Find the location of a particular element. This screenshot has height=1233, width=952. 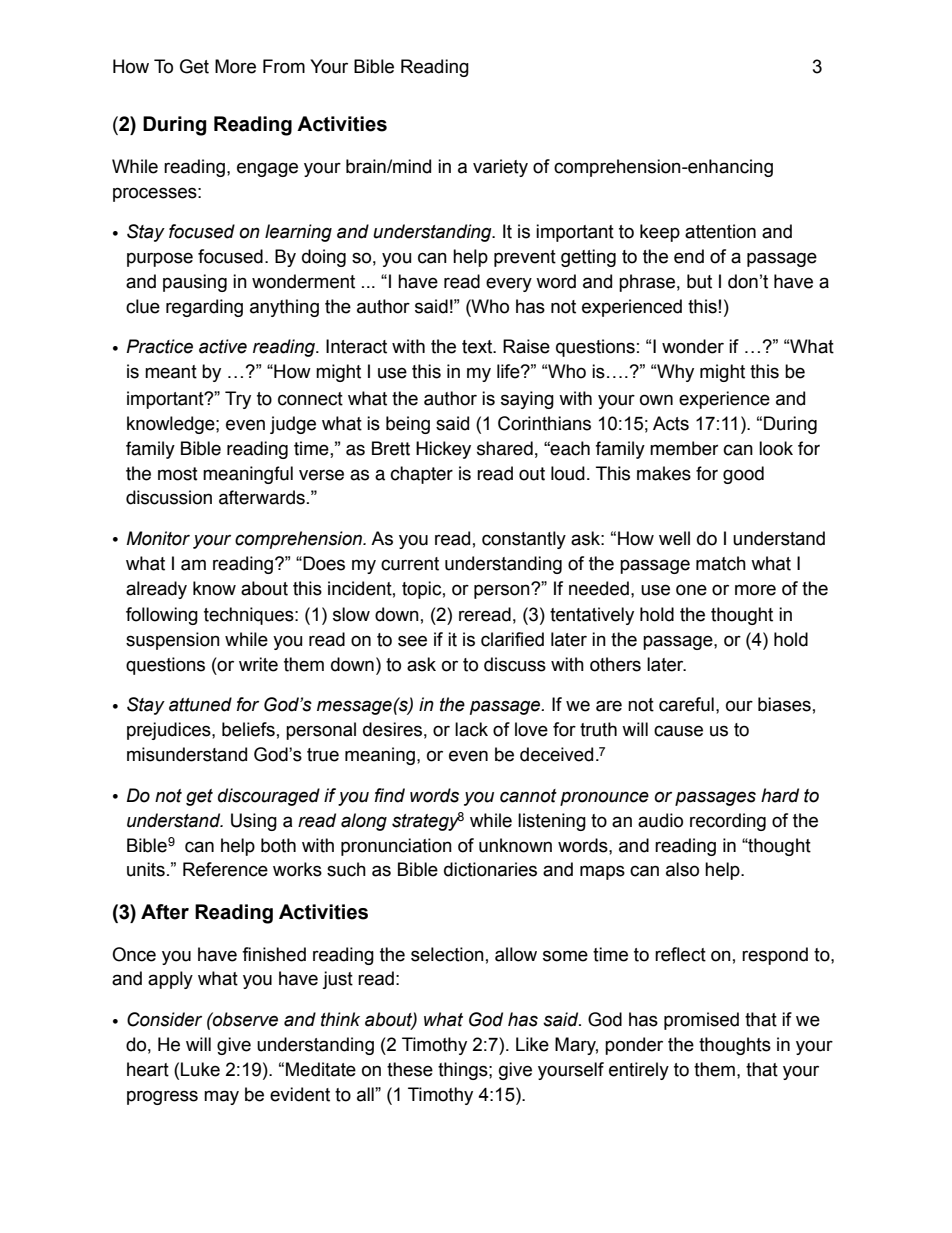

variety is located at coordinates (500, 168).
